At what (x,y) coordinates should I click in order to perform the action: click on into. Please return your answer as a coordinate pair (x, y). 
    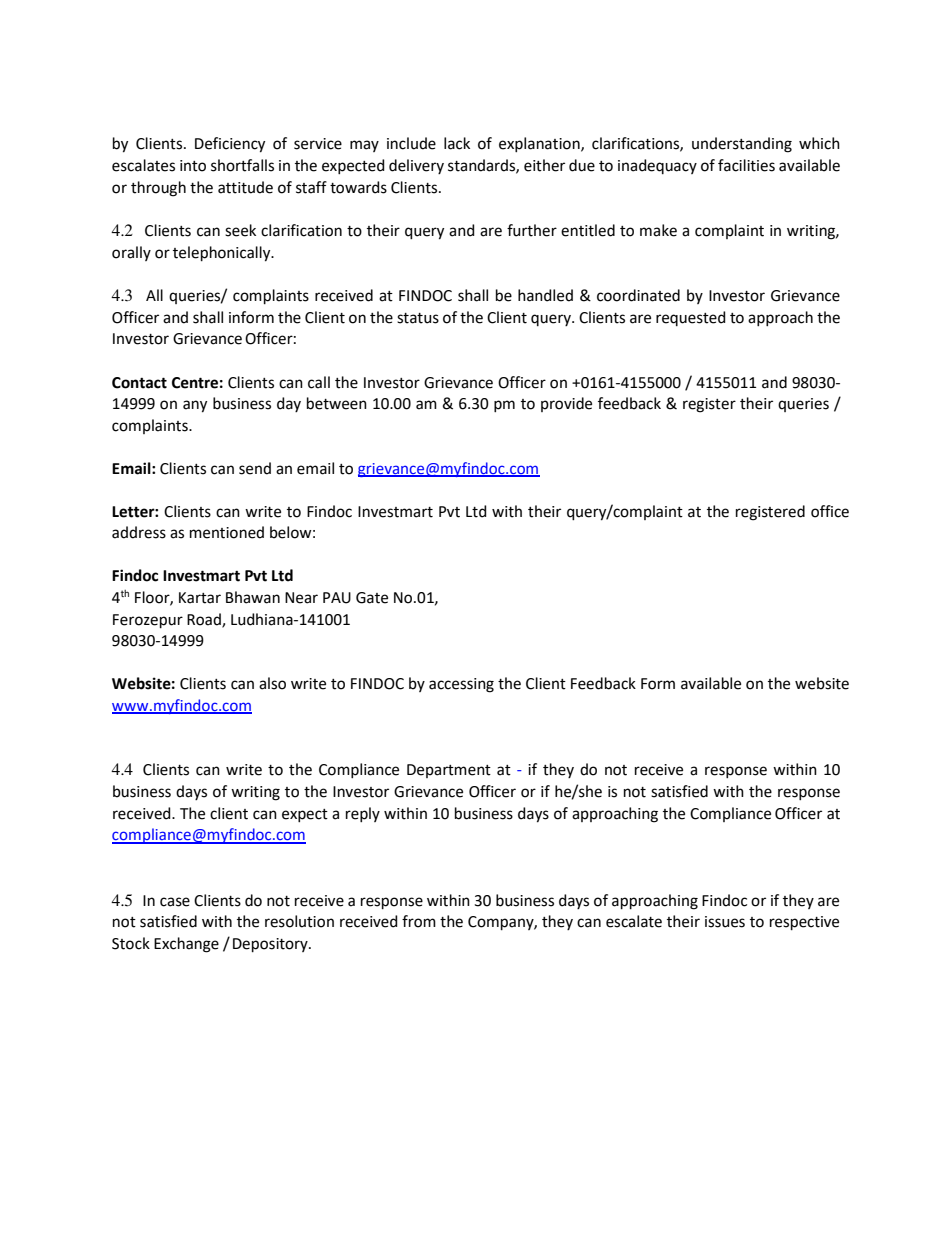
    Looking at the image, I should click on (193, 166).
